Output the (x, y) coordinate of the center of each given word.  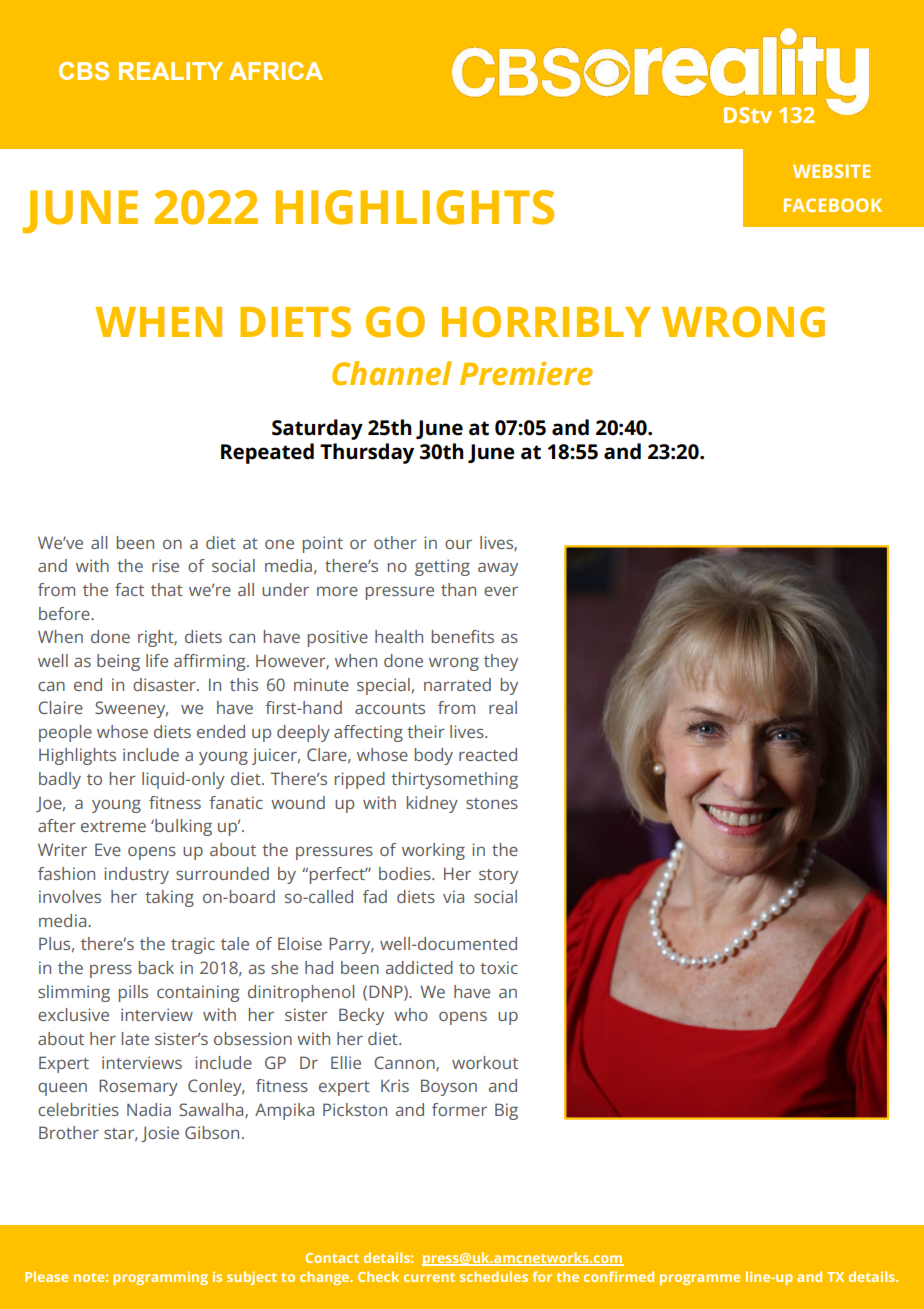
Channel (392, 373)
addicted (419, 967)
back (156, 967)
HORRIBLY (546, 322)
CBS (84, 71)
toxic (499, 967)
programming (160, 1278)
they (501, 662)
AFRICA (276, 71)
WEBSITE (831, 171)
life (157, 660)
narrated (457, 684)
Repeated (267, 453)
